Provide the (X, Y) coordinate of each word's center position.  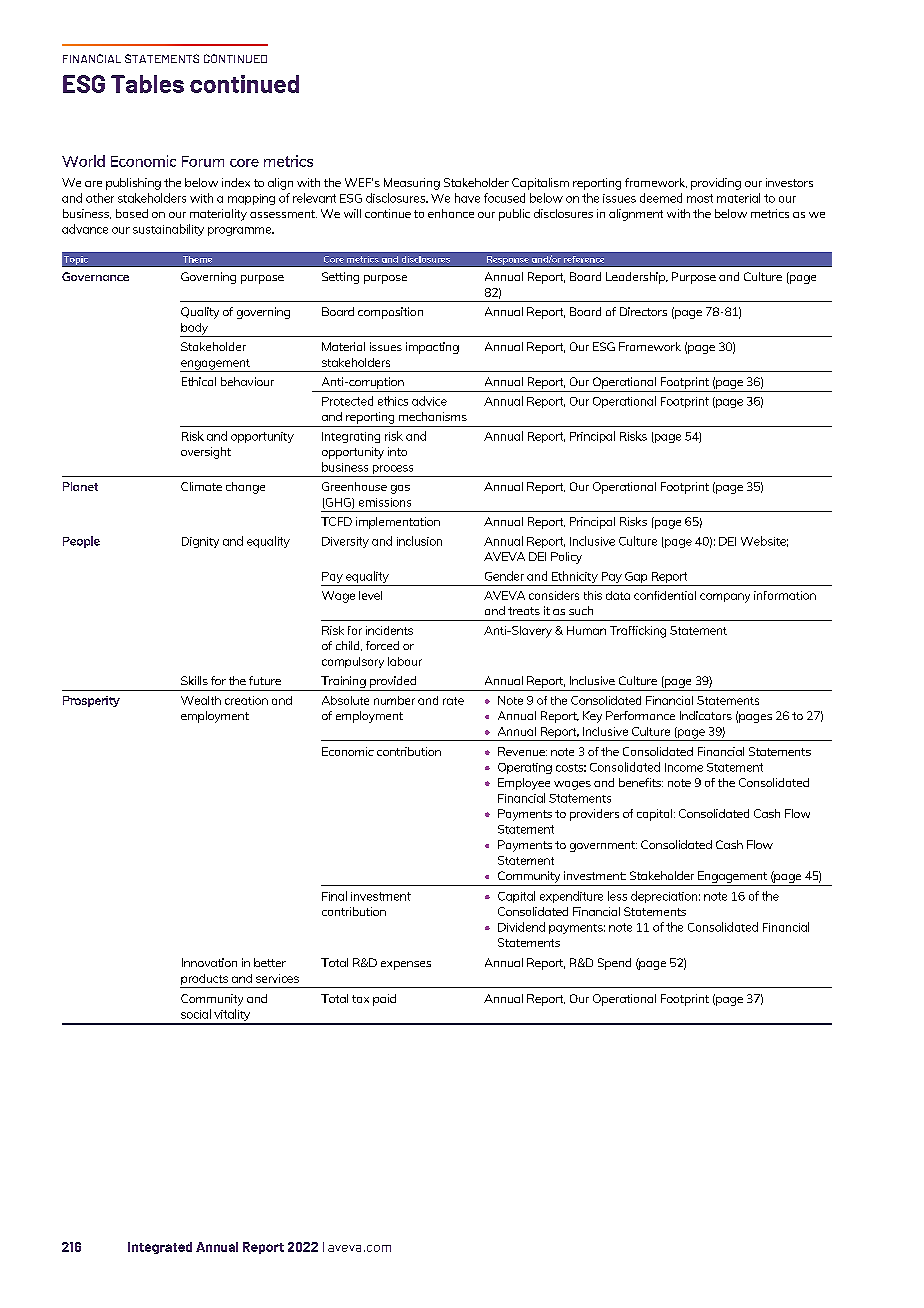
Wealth (201, 700)
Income (684, 767)
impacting (432, 348)
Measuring (412, 184)
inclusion (419, 541)
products (205, 981)
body (195, 330)
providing (716, 184)
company (725, 598)
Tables (147, 84)
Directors (643, 311)
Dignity (200, 542)
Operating (525, 768)
